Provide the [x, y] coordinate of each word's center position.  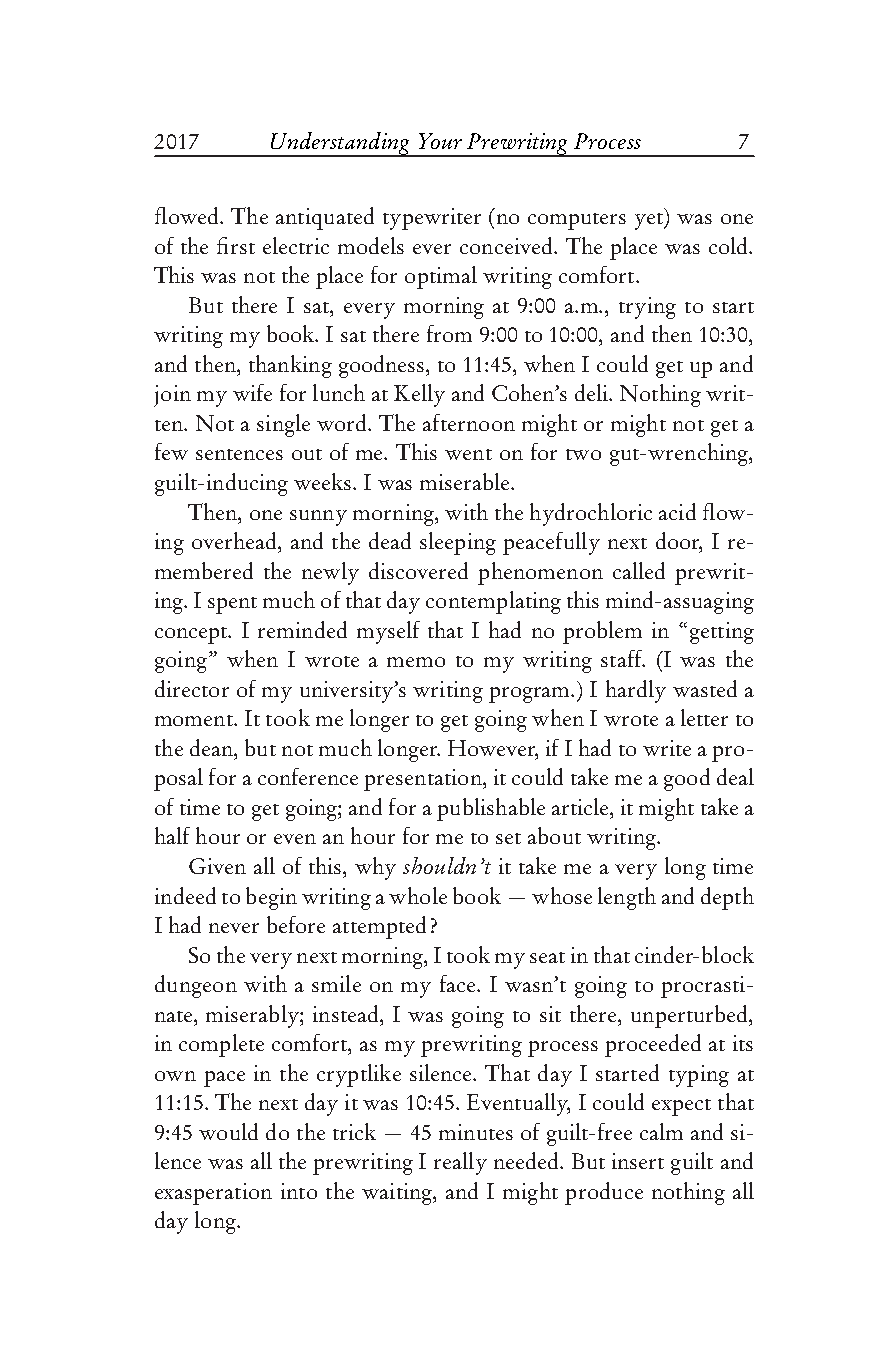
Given [217, 866]
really [460, 1163]
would [228, 1131]
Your [440, 141]
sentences [239, 454]
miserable [466, 481]
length [627, 898]
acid [677, 511]
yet [650, 221]
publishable [491, 809]
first [236, 245]
